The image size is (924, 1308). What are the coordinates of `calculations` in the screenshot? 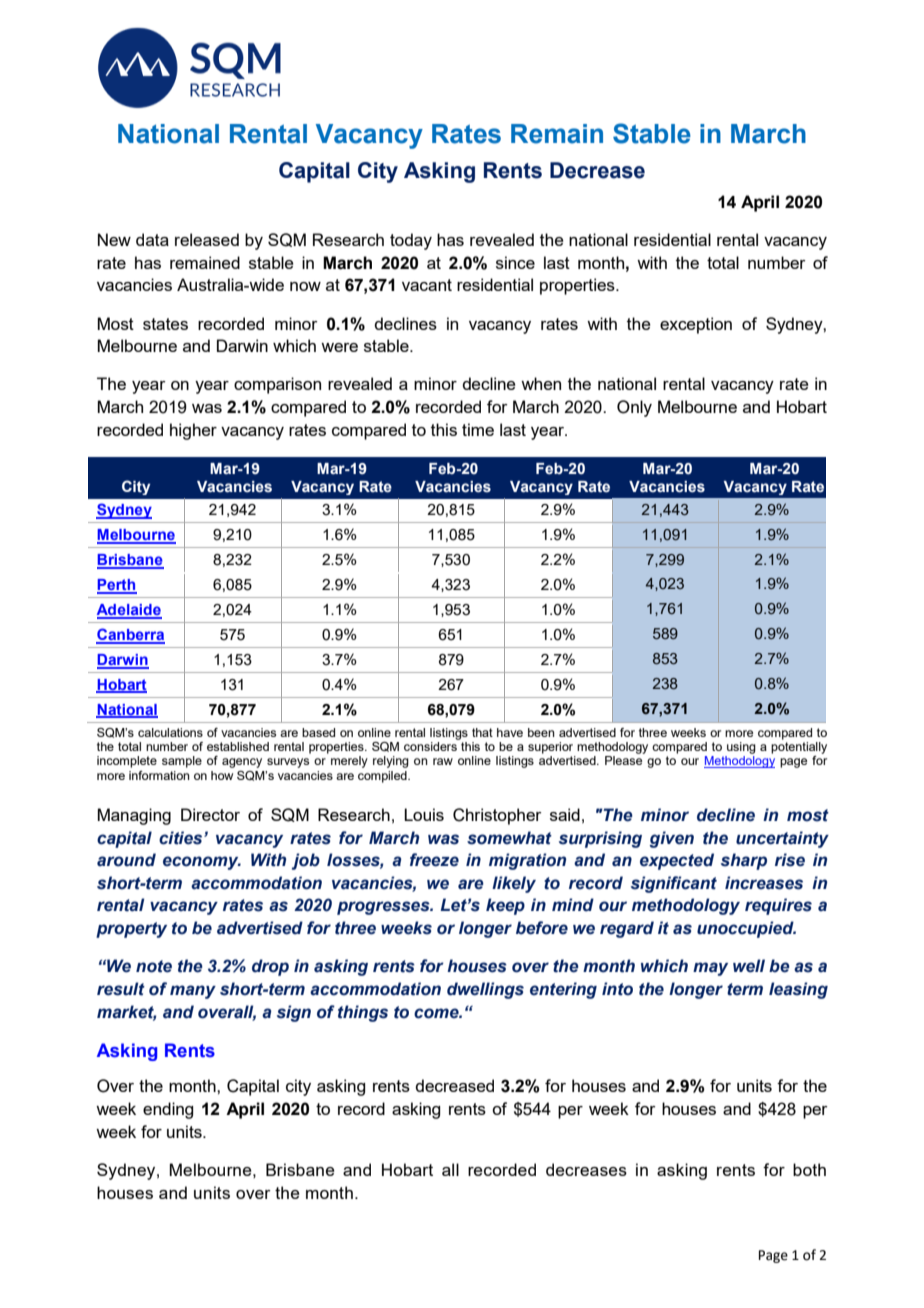 It's located at (170, 732).
